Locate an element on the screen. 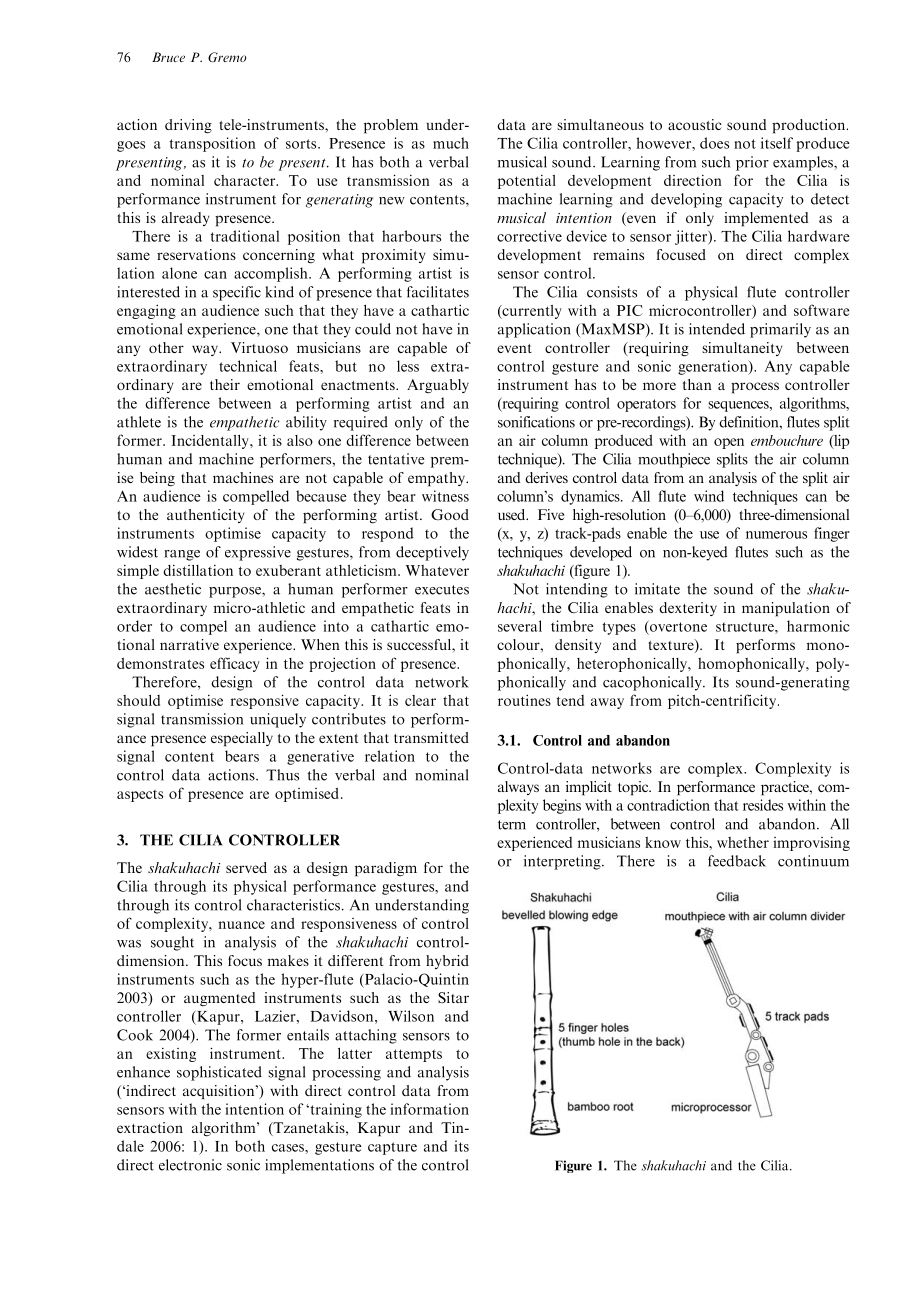 This screenshot has height=1308, width=924. dexterity is located at coordinates (688, 609).
